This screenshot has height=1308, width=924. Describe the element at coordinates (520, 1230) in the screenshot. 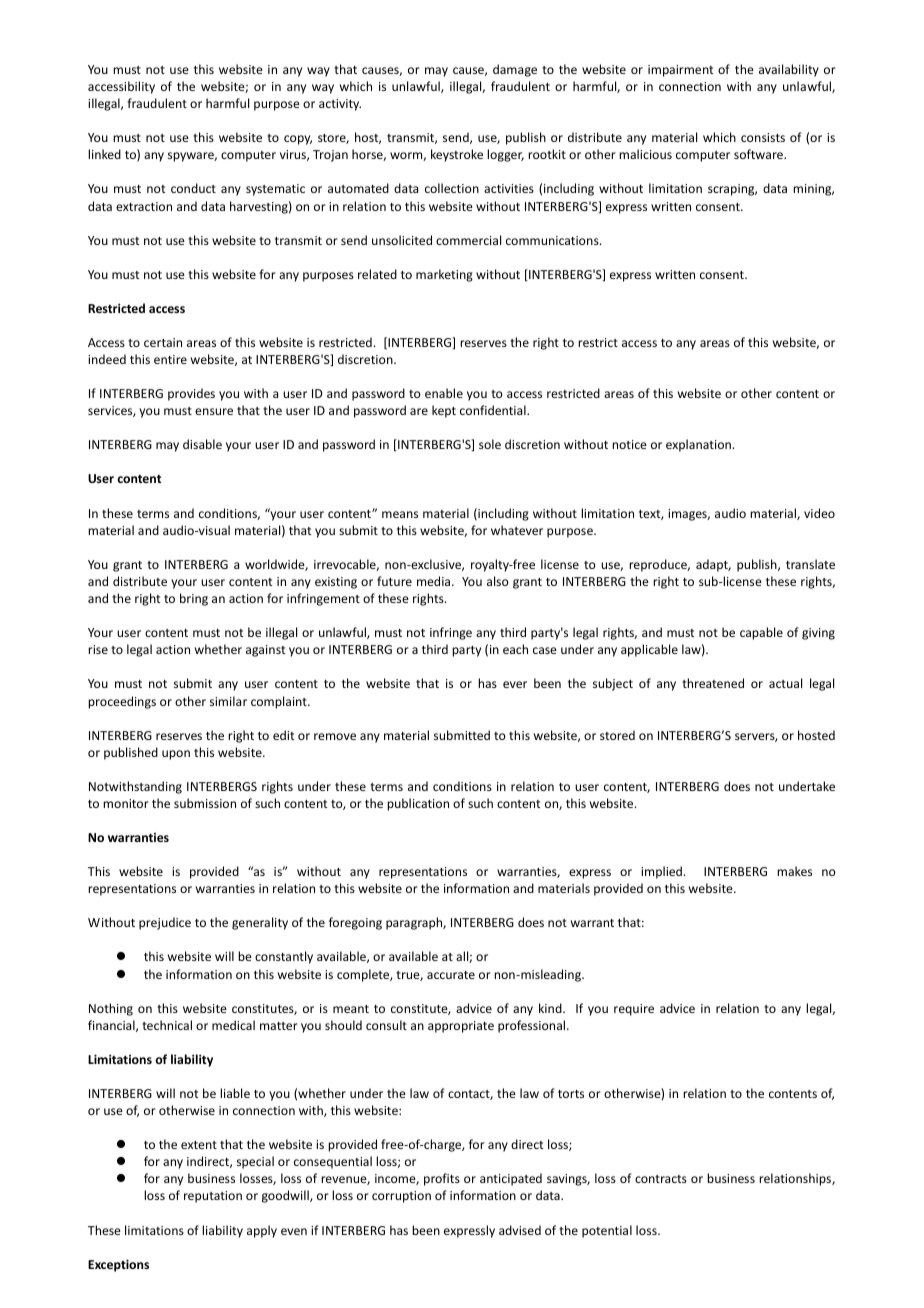

I see `advised` at that location.
